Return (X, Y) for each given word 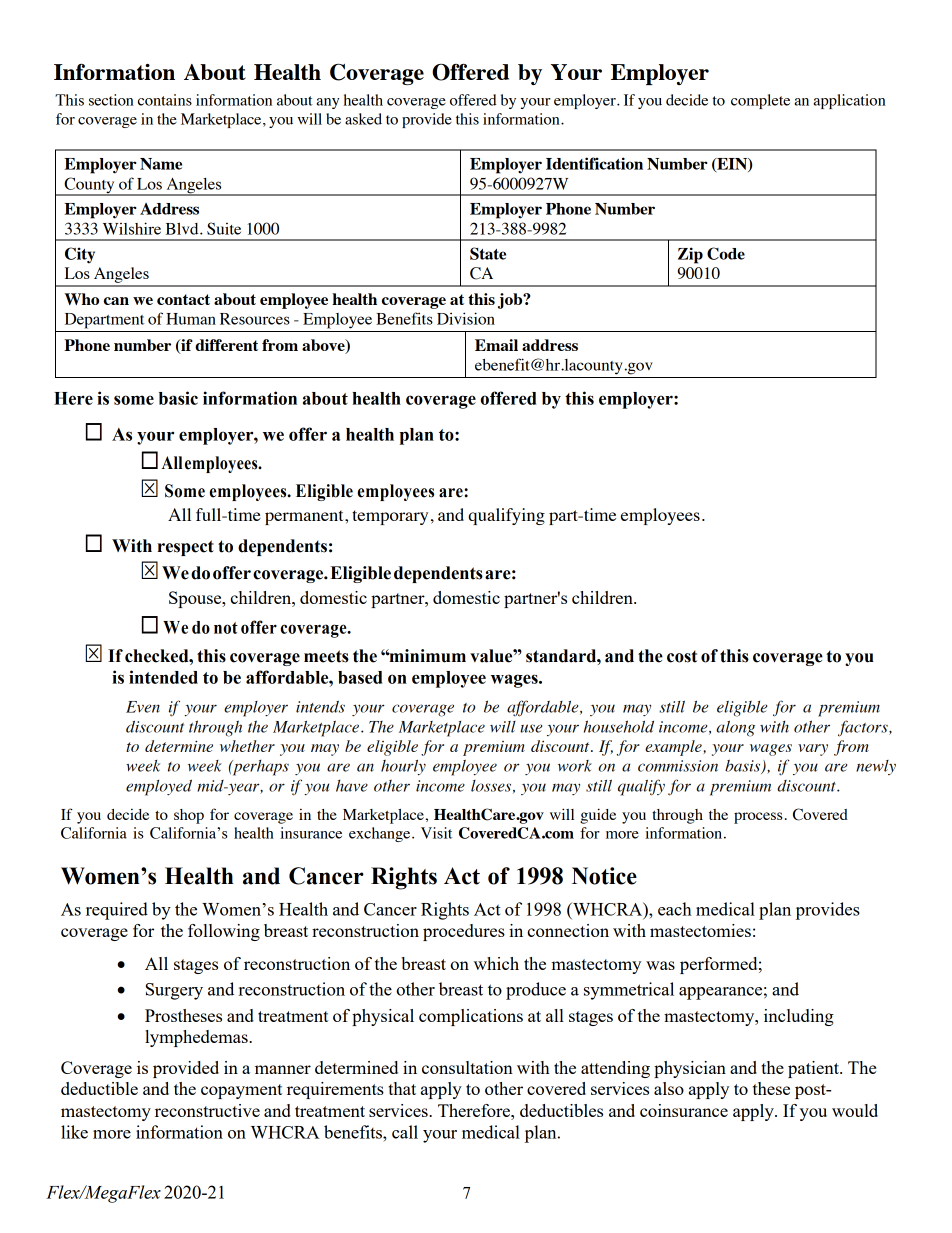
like (74, 1132)
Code (726, 253)
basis (744, 766)
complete (760, 101)
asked (363, 119)
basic (178, 398)
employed (159, 787)
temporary (390, 517)
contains (165, 100)
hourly (403, 768)
